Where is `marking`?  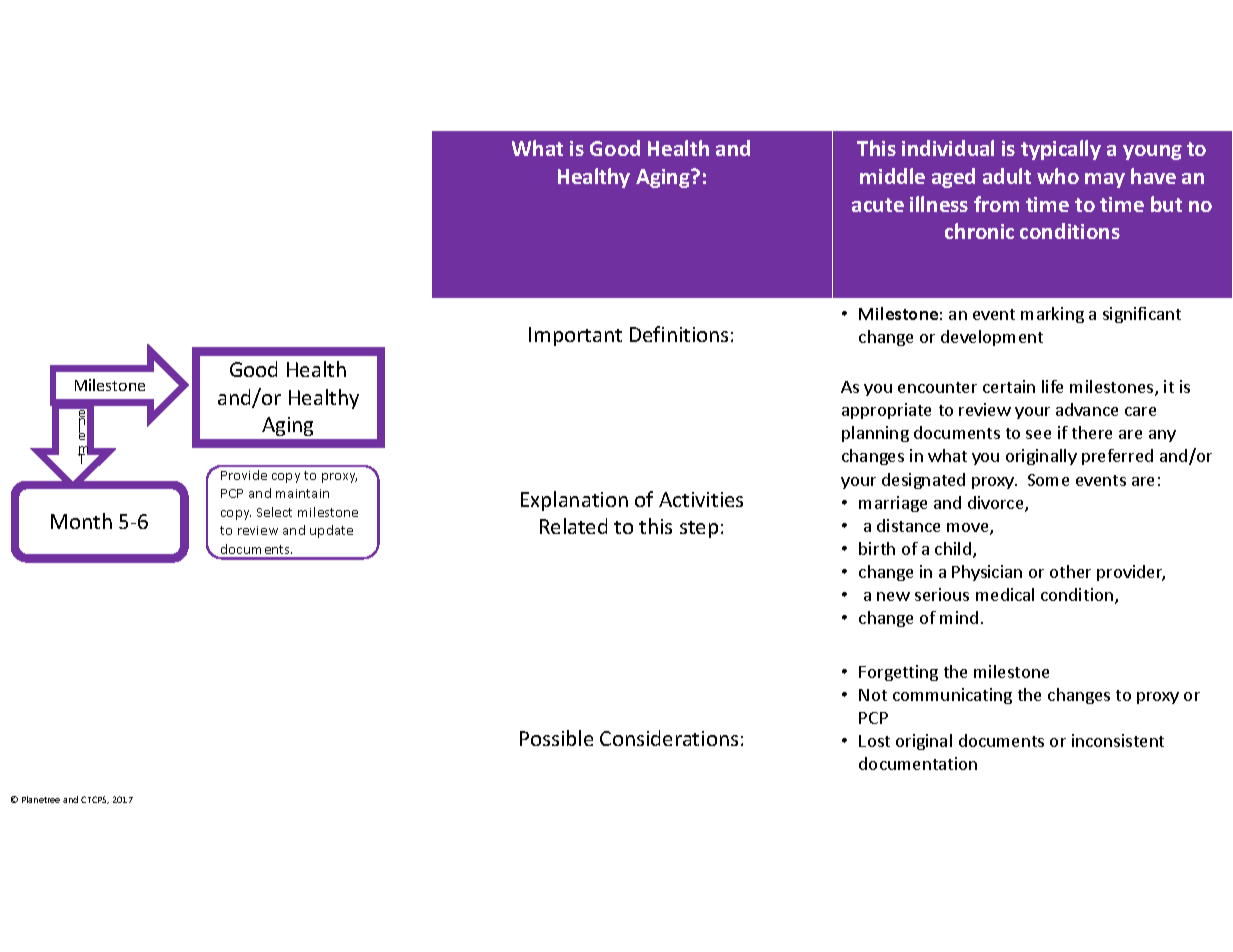 marking is located at coordinates (1052, 315).
